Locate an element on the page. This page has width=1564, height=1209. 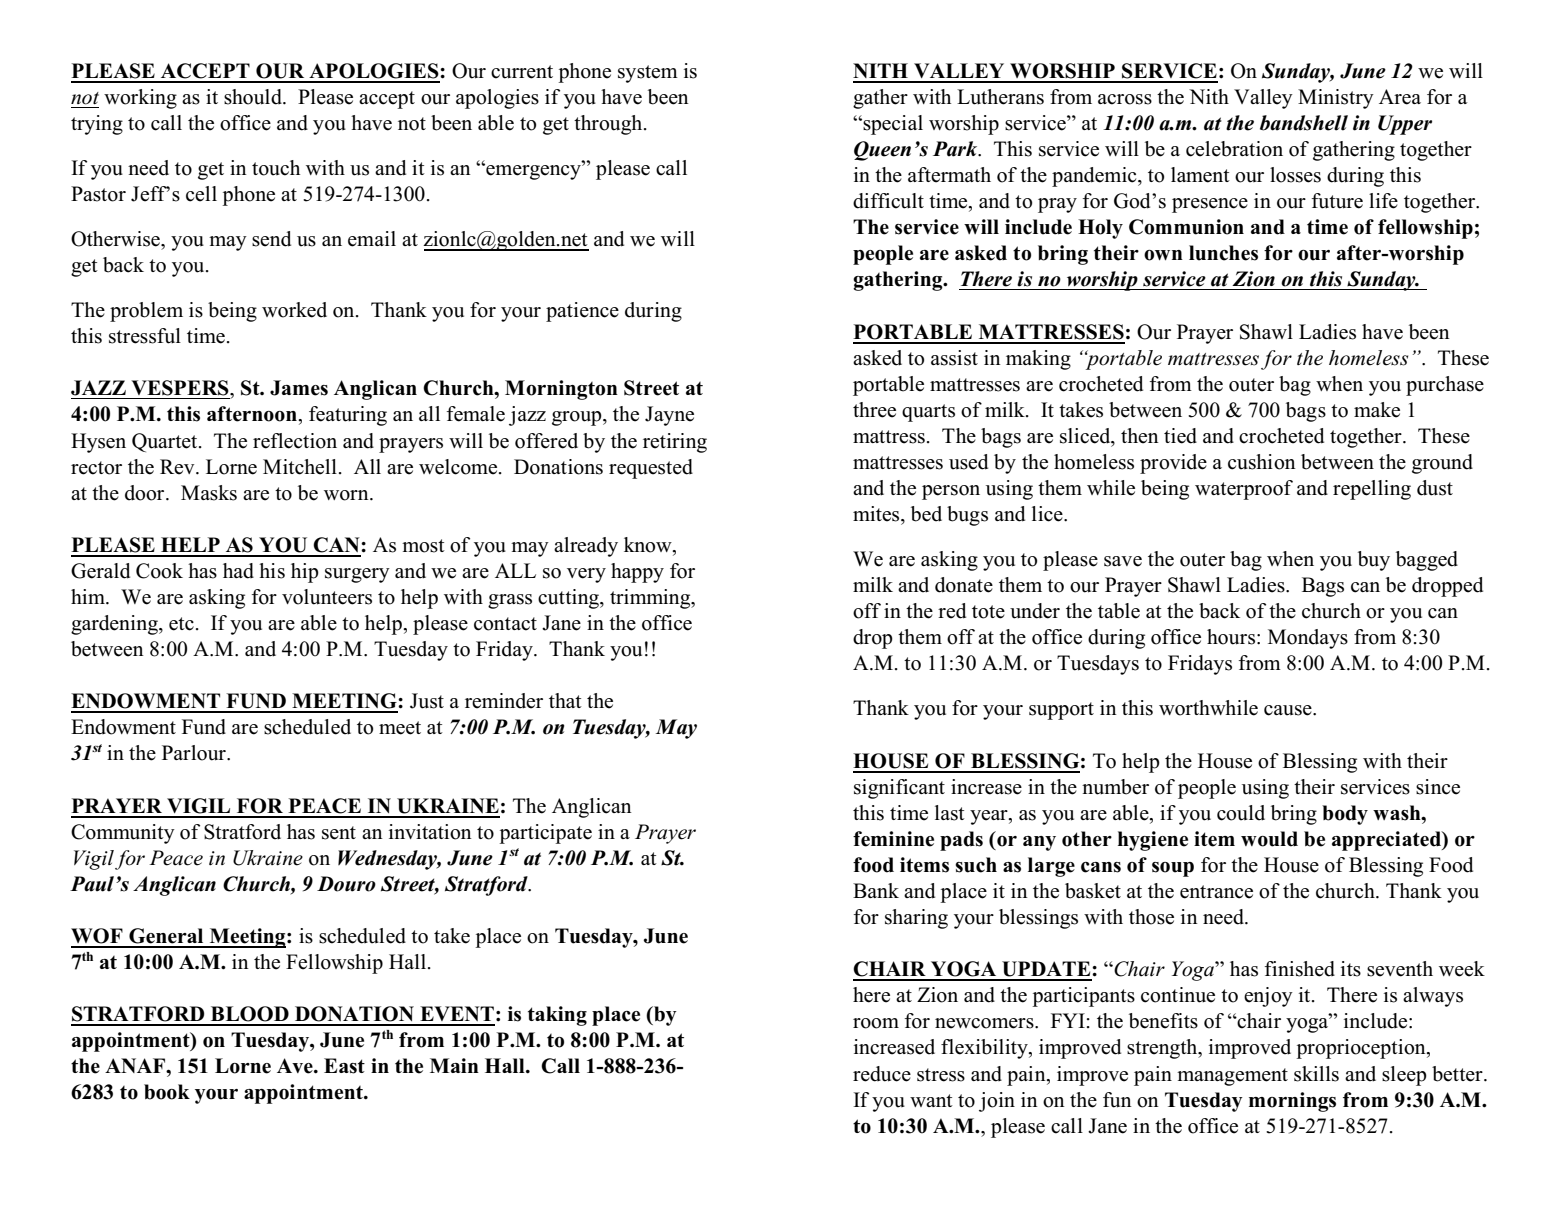
reduce is located at coordinates (882, 1074).
